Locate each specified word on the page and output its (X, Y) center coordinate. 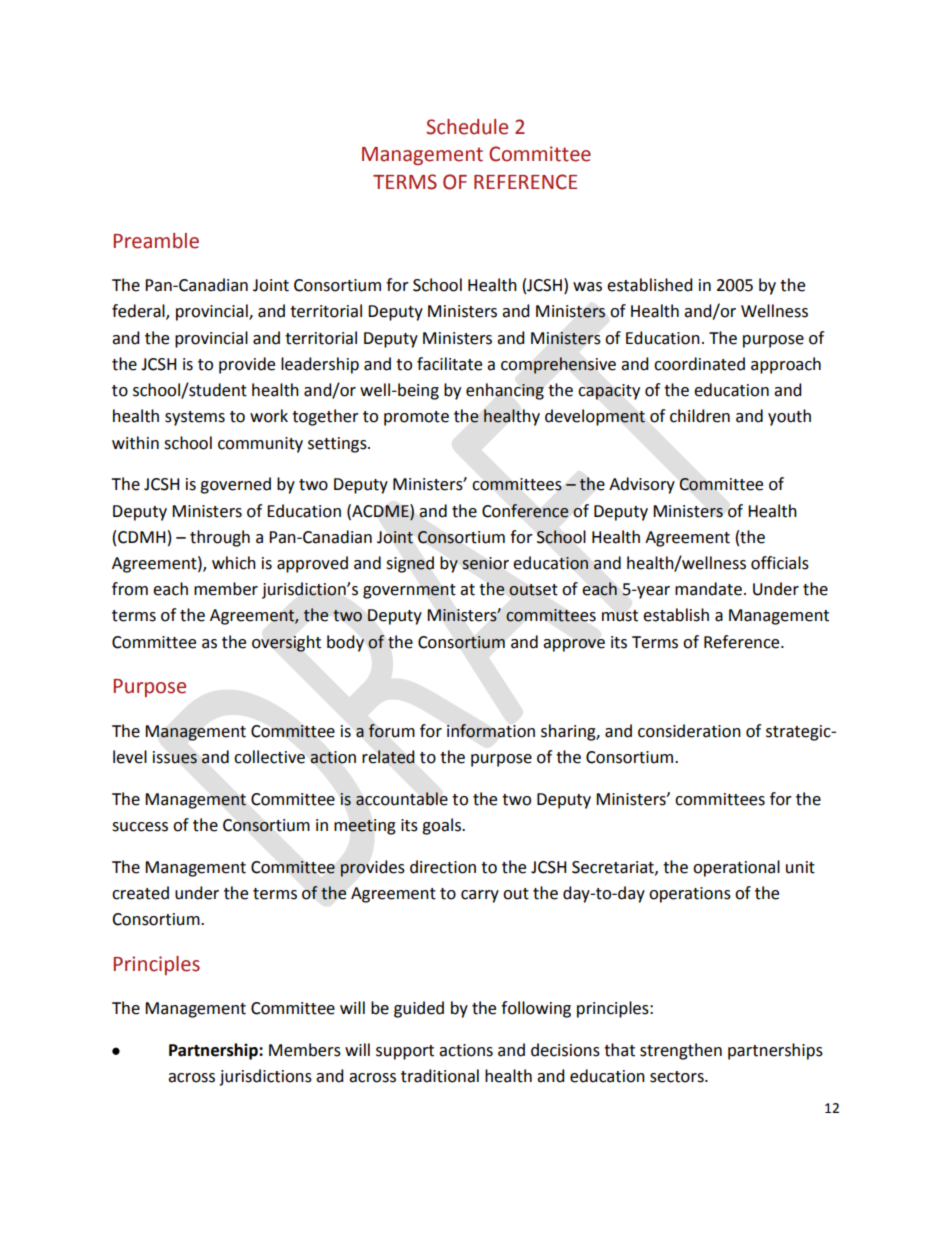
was (587, 287)
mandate (708, 589)
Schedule (467, 127)
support (405, 1052)
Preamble (156, 241)
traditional (440, 1076)
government (409, 591)
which (234, 563)
